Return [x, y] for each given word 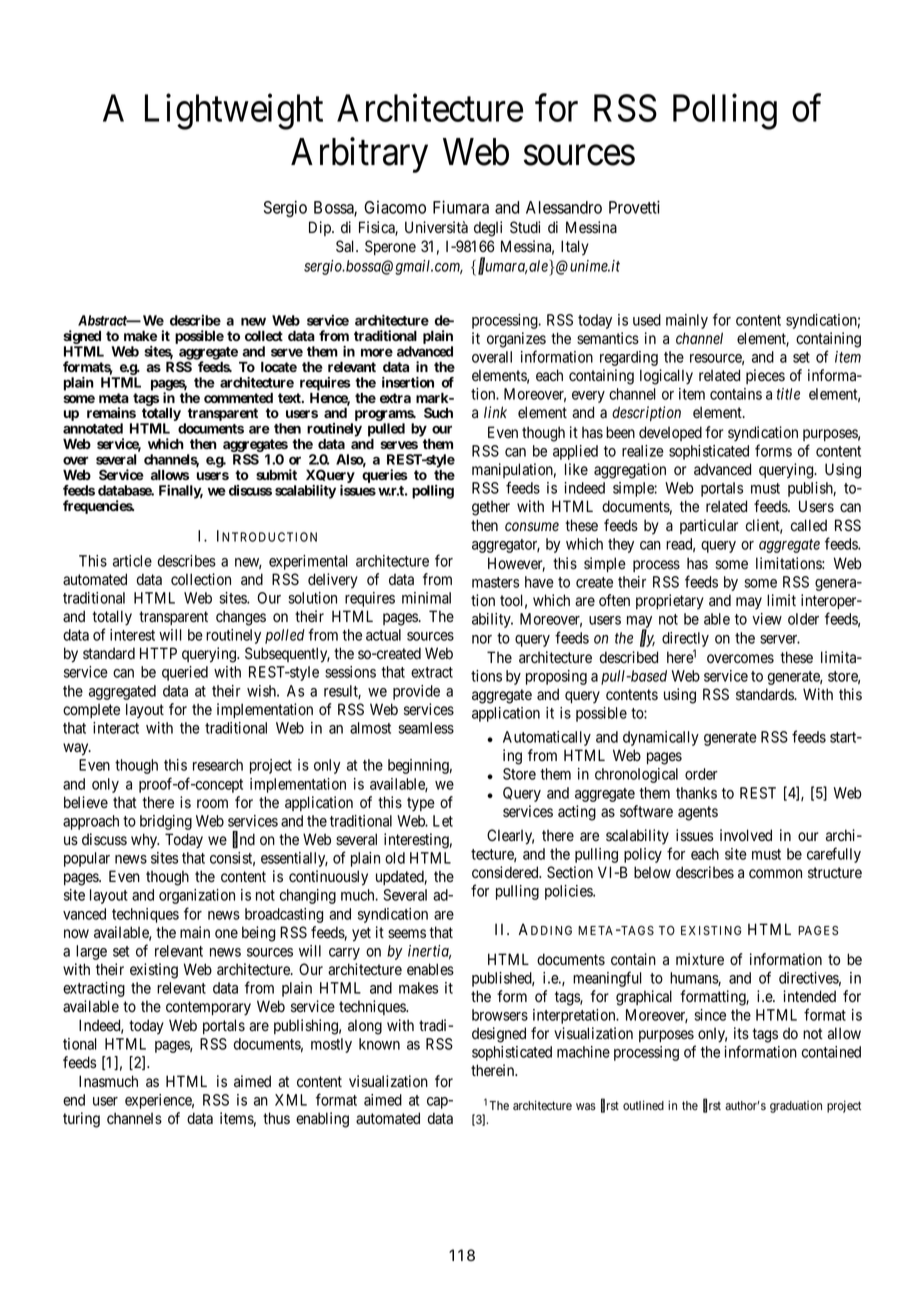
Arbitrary [359, 155]
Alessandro [564, 207]
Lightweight [234, 112]
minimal [426, 598]
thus [276, 1118]
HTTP [158, 653]
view [767, 619]
